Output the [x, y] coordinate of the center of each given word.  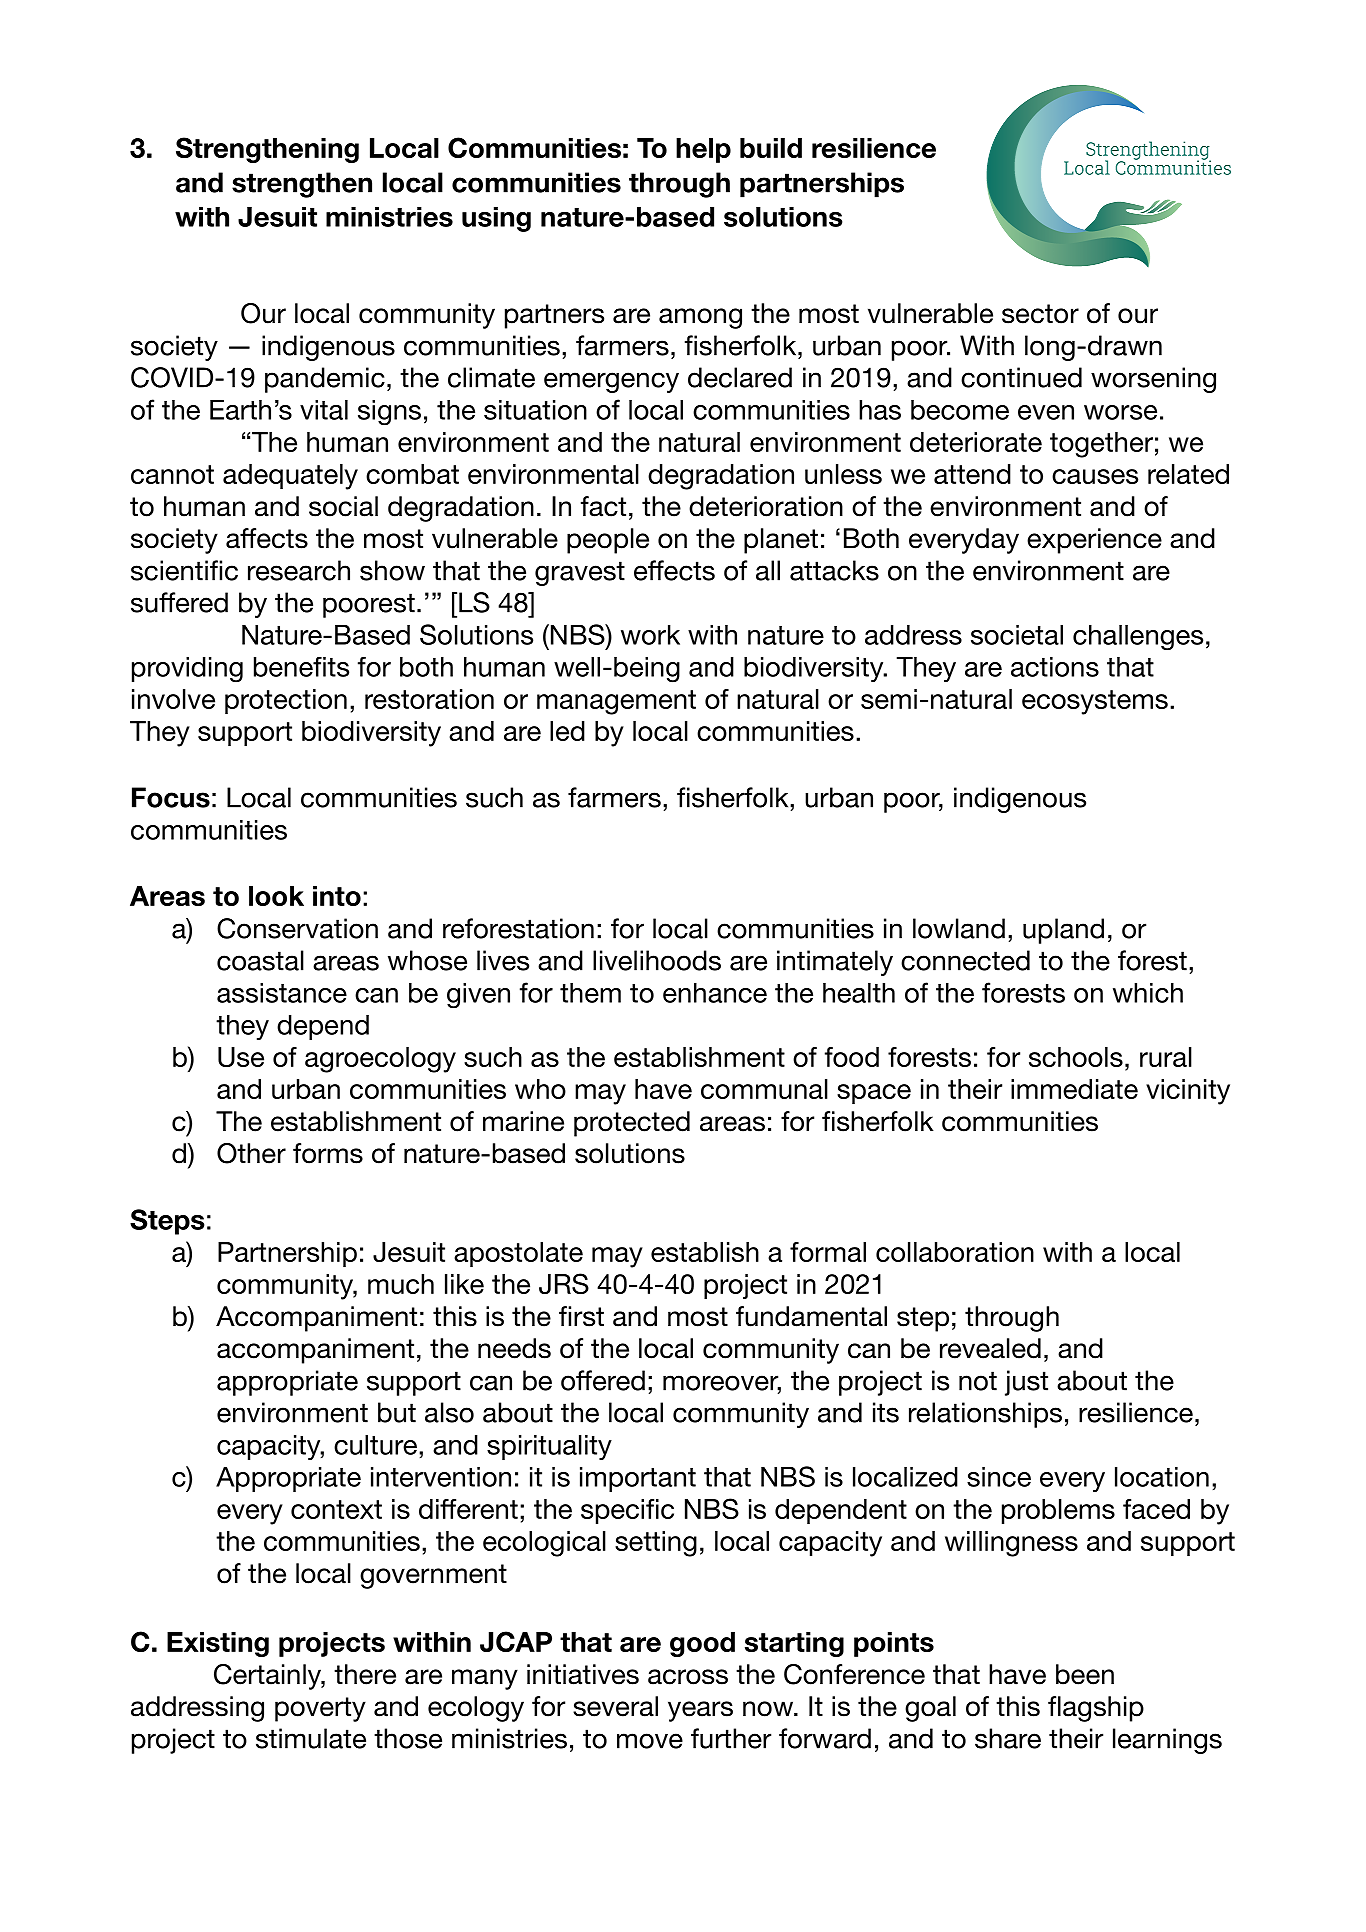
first [581, 1316]
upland [1063, 931]
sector [1040, 314]
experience [1094, 541]
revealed [990, 1348]
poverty [320, 1709]
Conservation [297, 928]
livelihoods [657, 960]
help [703, 150]
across [688, 1677]
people [608, 541]
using [496, 219]
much [401, 1284]
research [299, 570]
